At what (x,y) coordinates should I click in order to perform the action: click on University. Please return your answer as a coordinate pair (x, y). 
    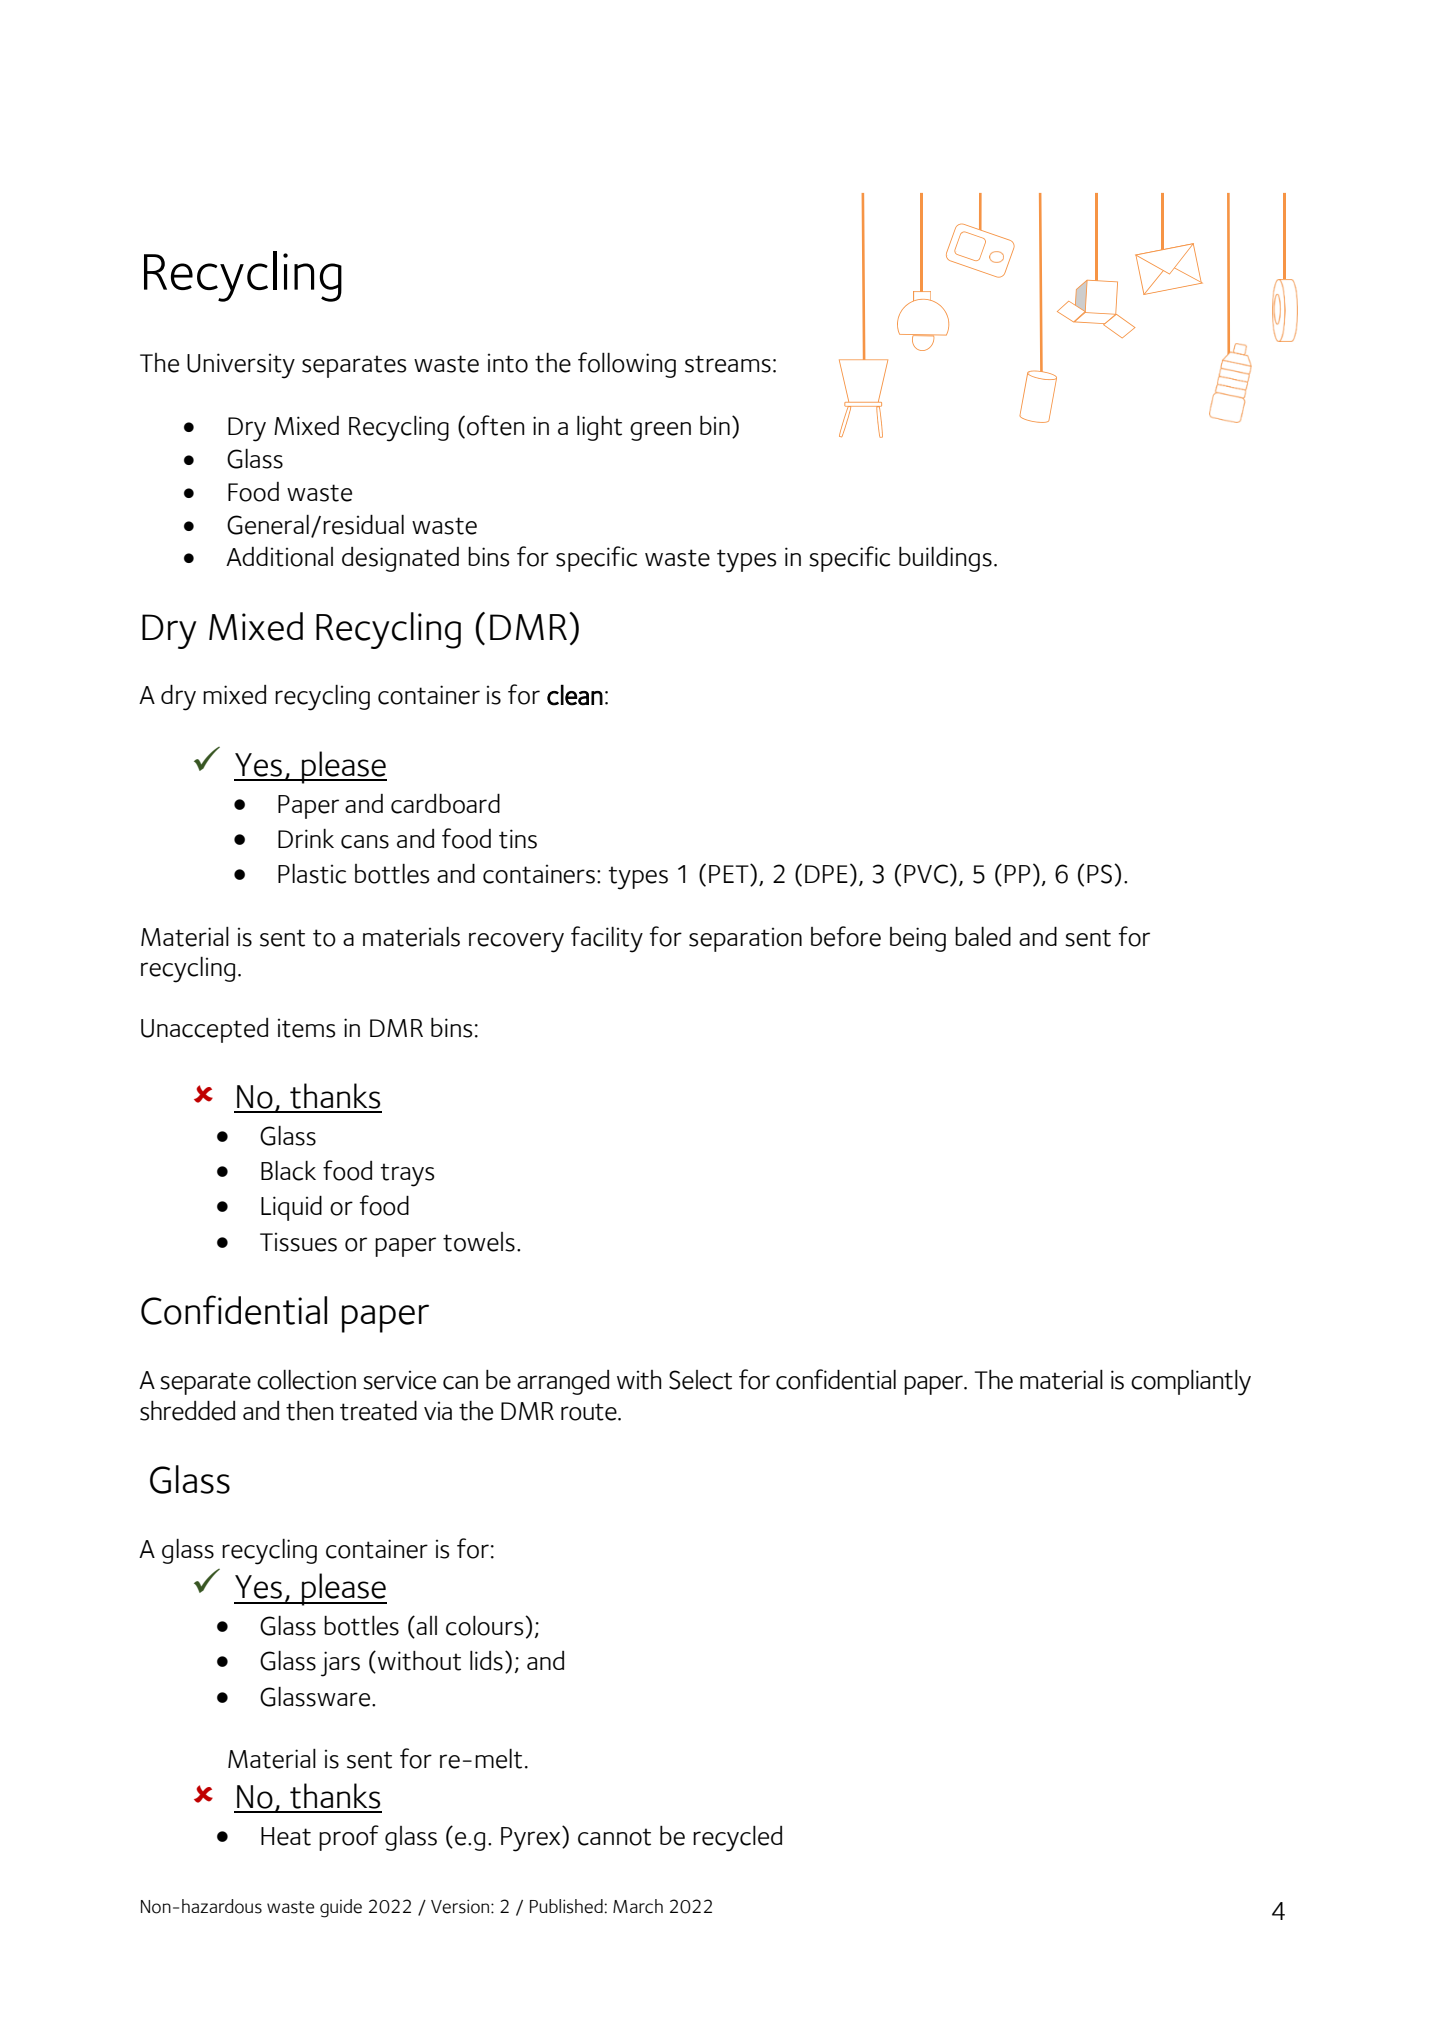
    Looking at the image, I should click on (241, 366).
